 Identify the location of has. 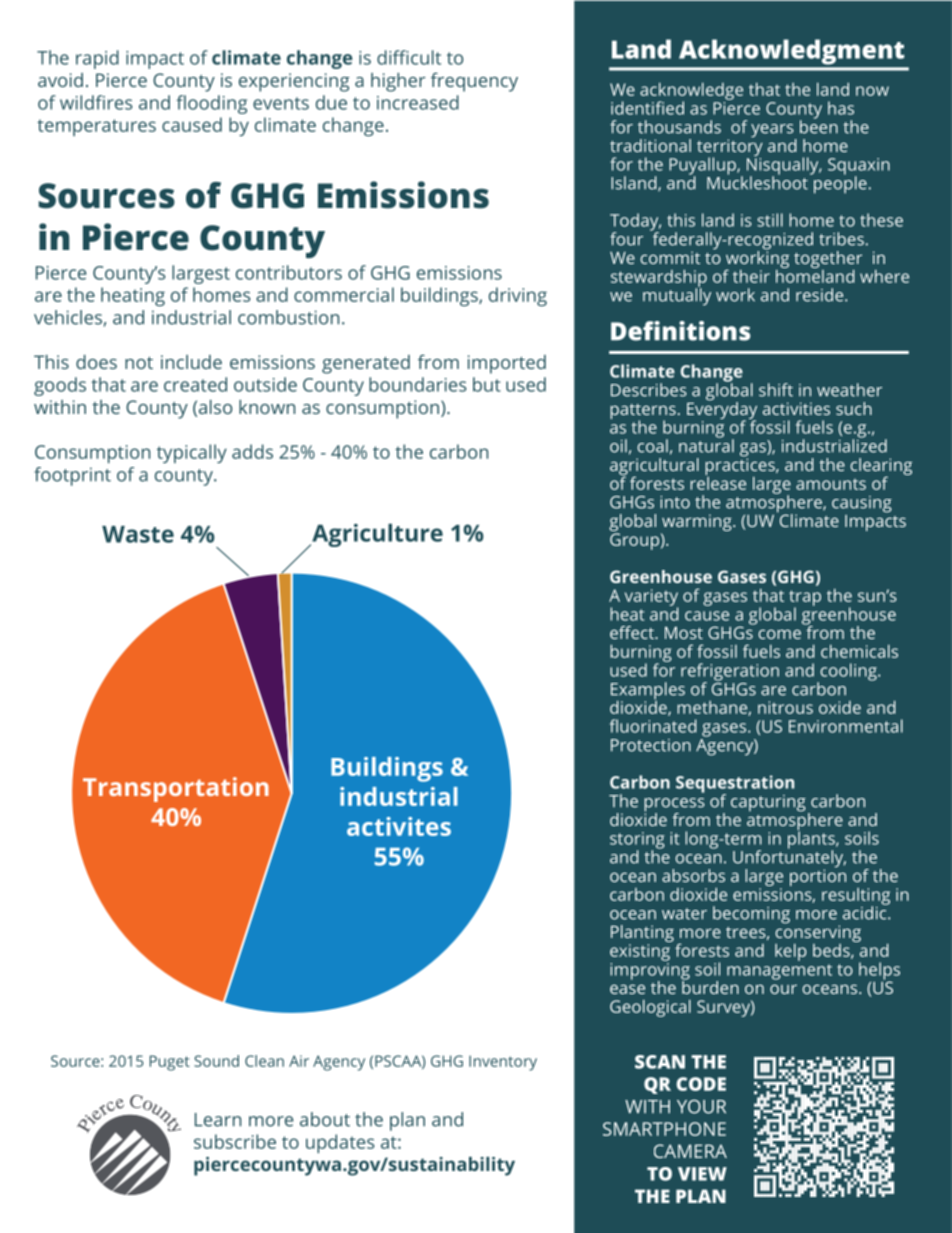
(841, 108).
